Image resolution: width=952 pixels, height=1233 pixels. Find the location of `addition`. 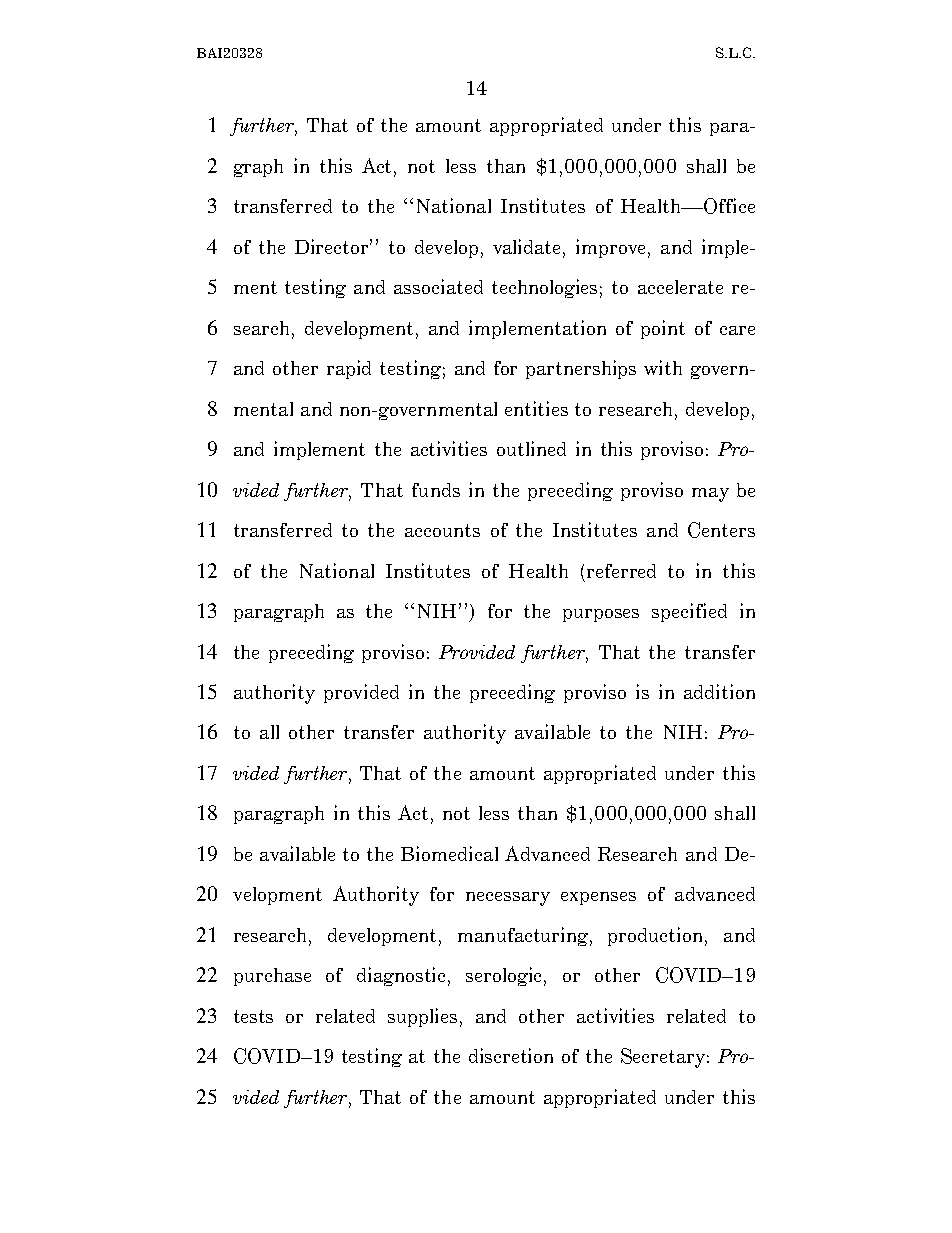

addition is located at coordinates (719, 691).
